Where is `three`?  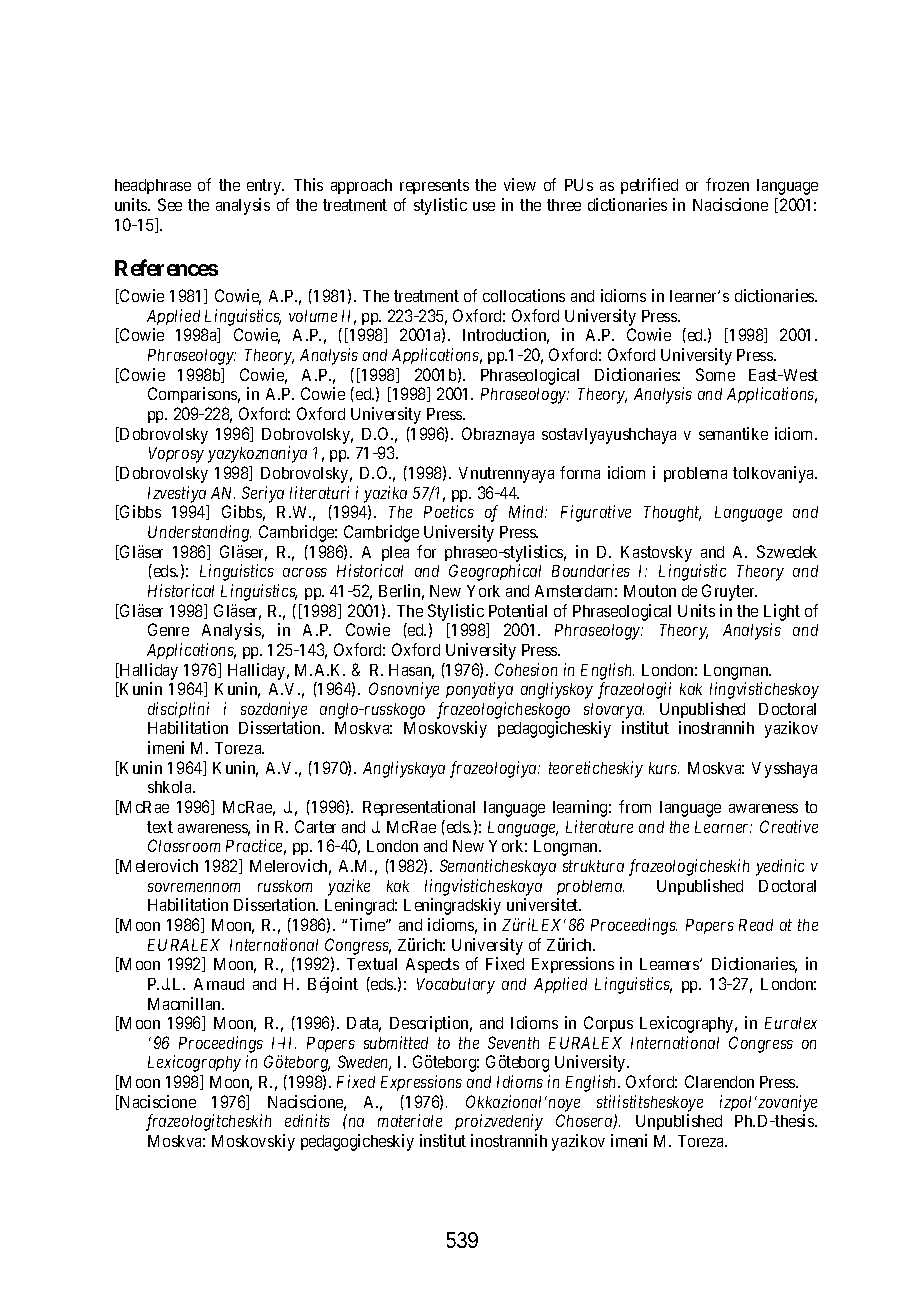 three is located at coordinates (564, 205).
